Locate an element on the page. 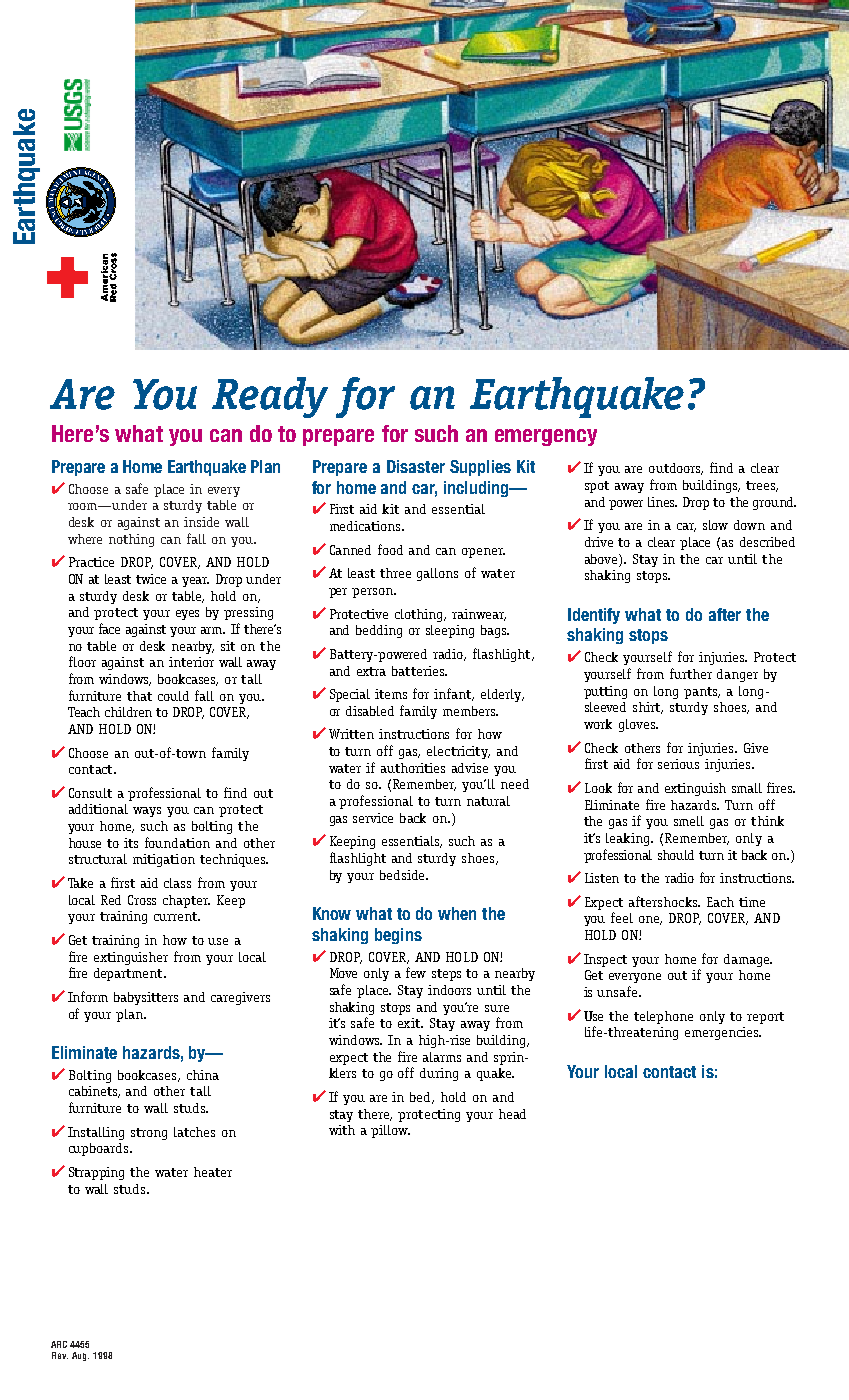 The width and height of the page is (849, 1400). outdoors is located at coordinates (676, 469).
